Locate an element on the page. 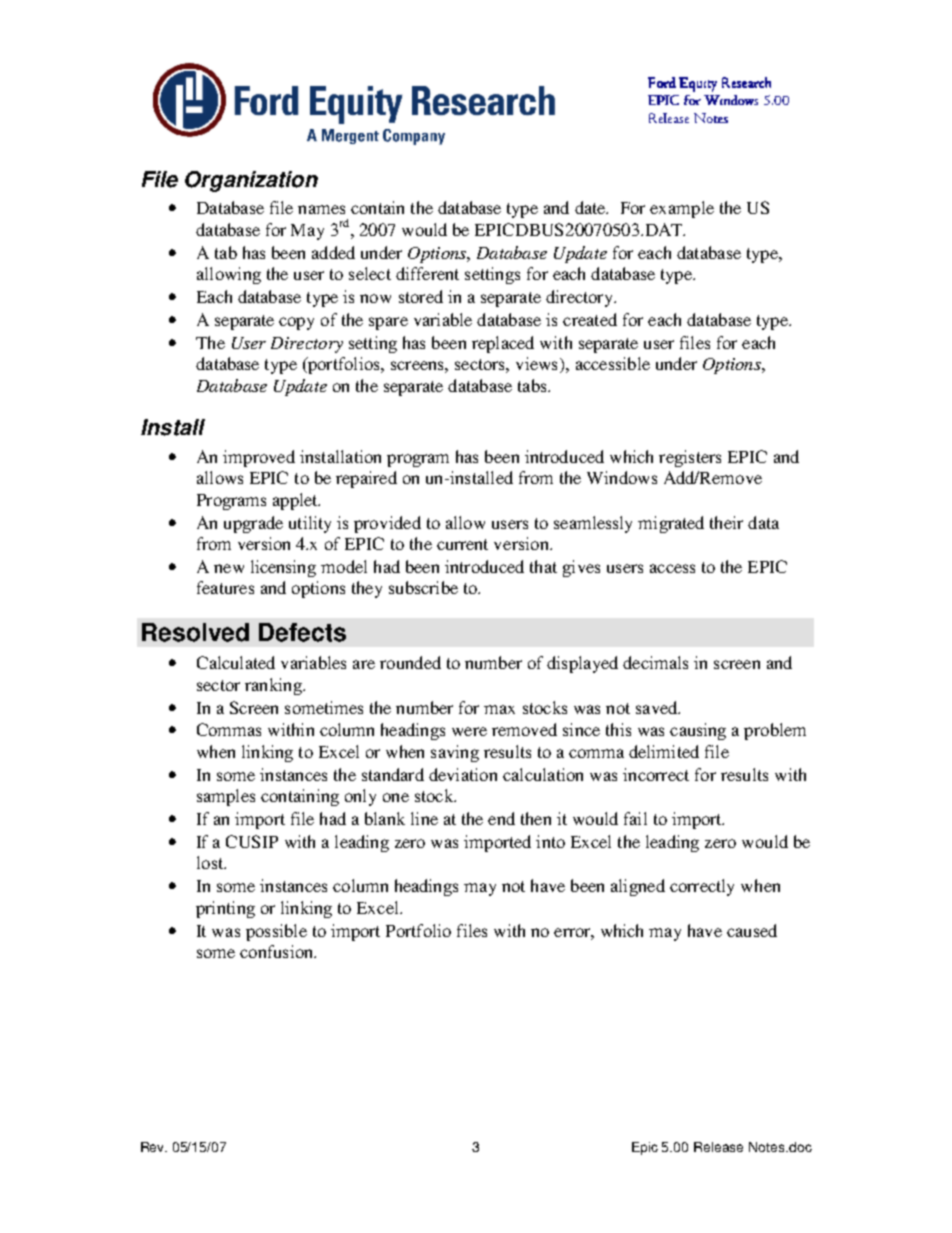 This image has height=1233, width=952. correctly is located at coordinates (702, 887).
